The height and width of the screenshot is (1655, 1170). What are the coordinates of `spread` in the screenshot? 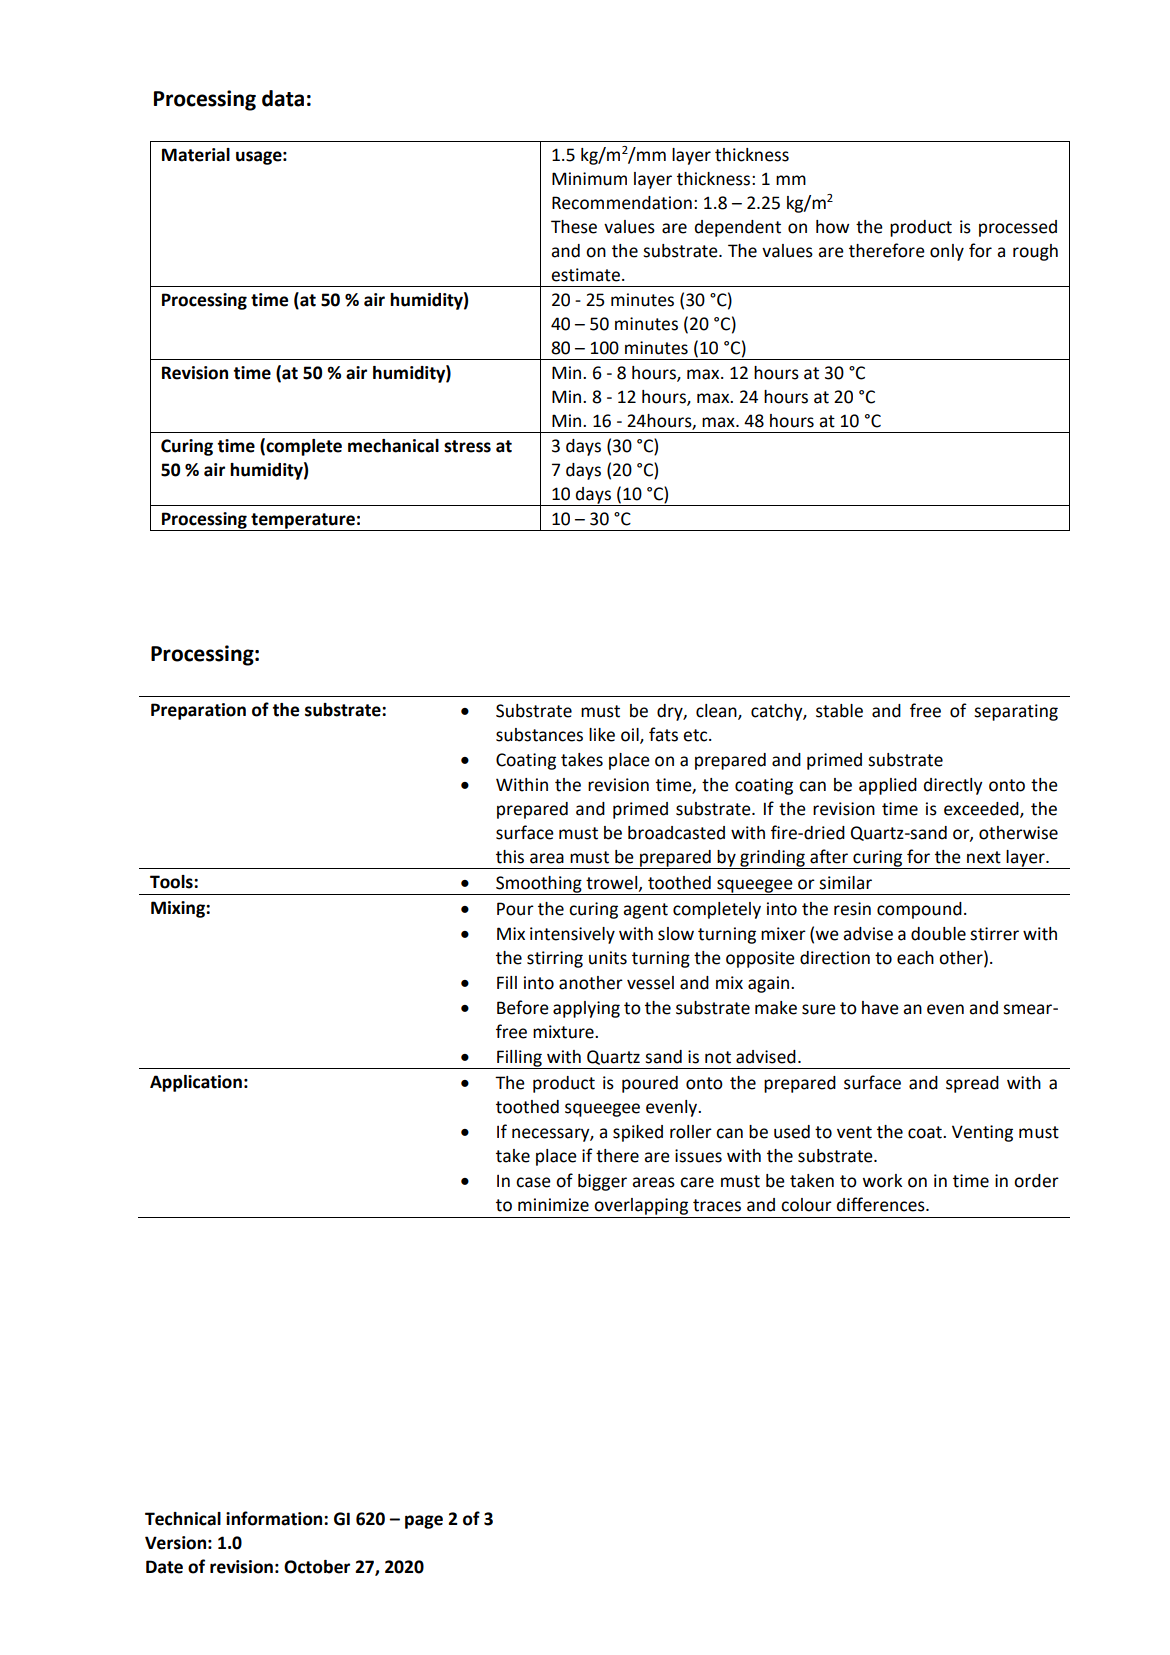 It's located at (972, 1084).
